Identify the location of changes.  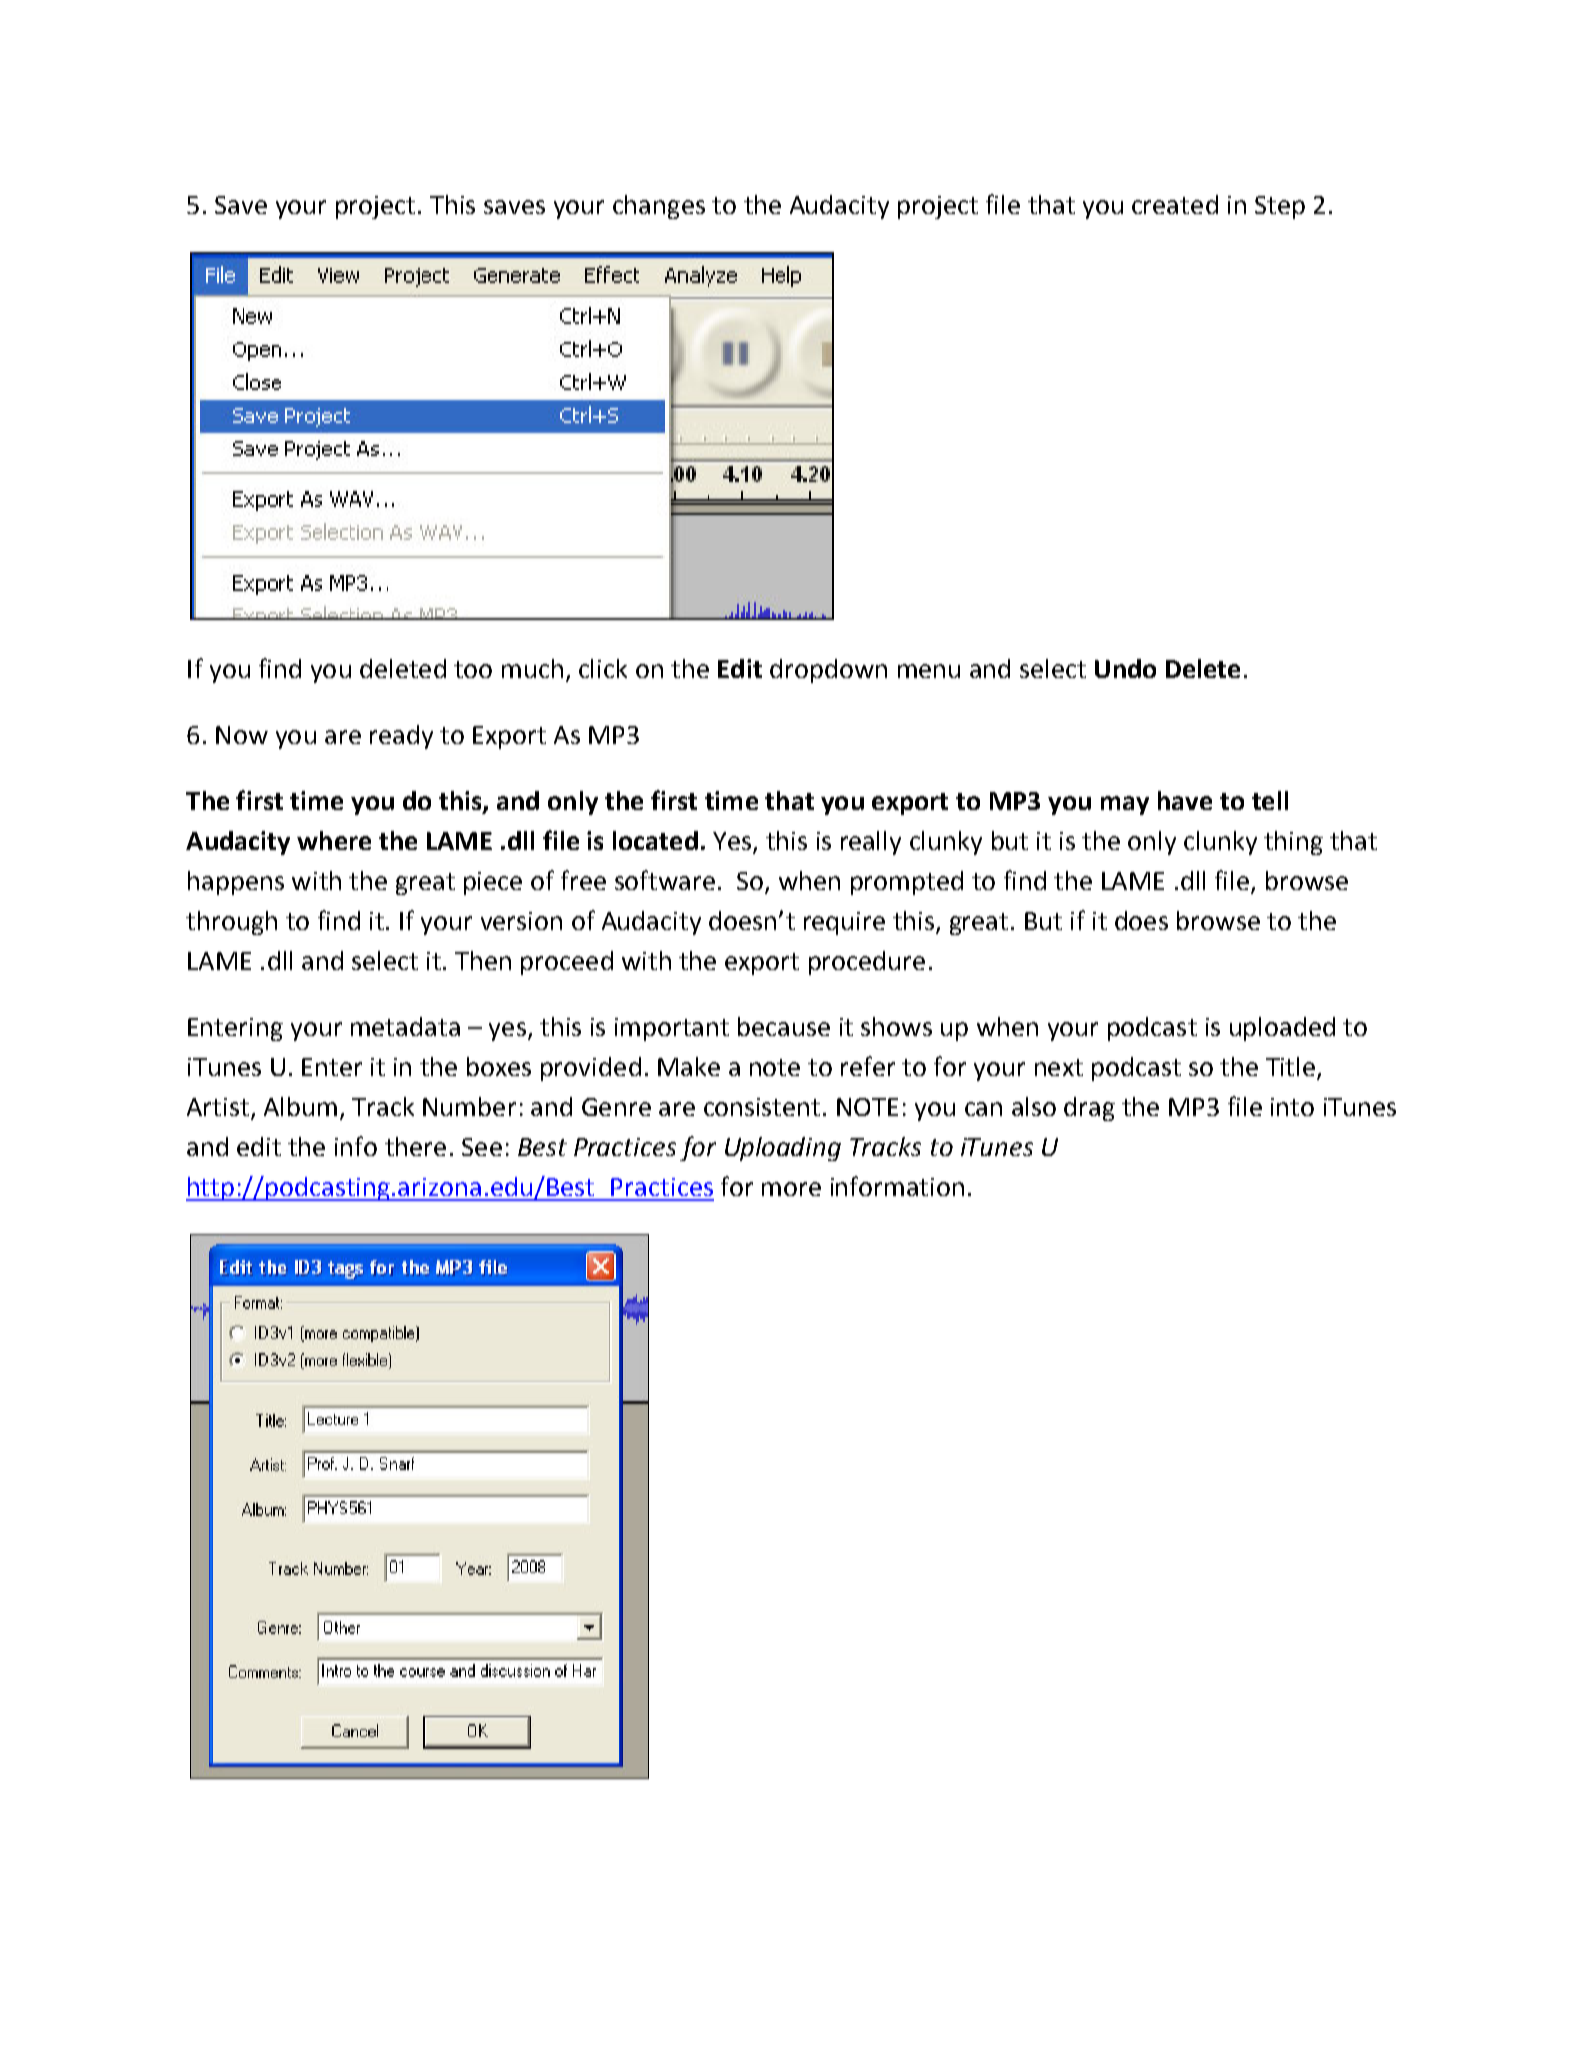
(659, 207).
